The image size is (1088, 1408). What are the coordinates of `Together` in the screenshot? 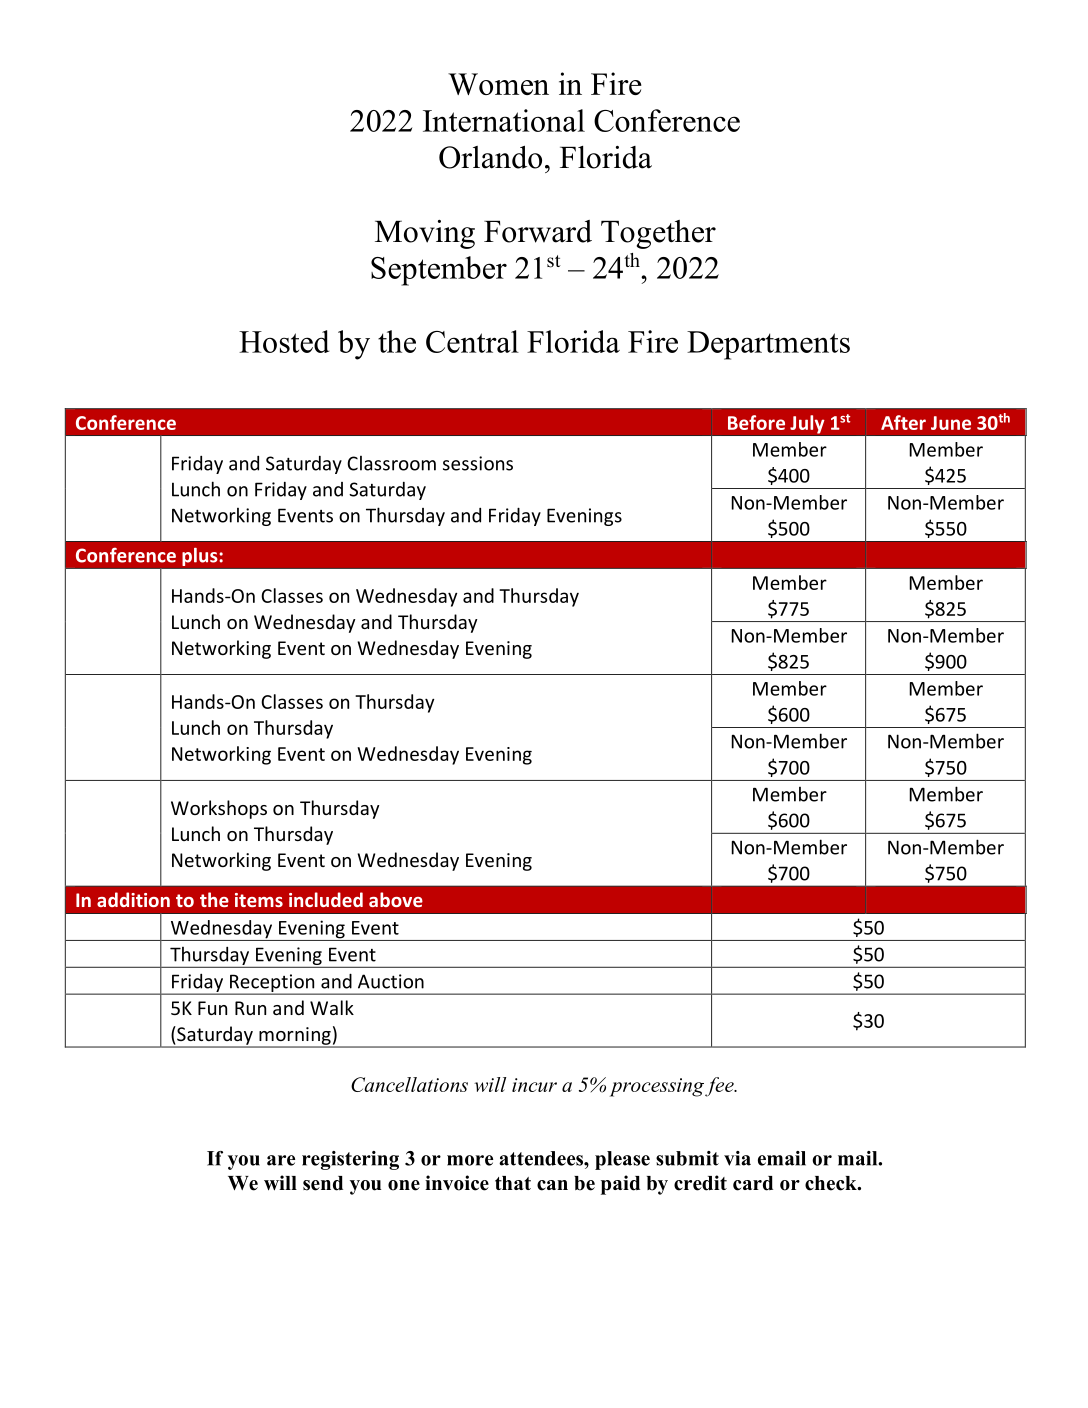 It's located at (658, 234).
